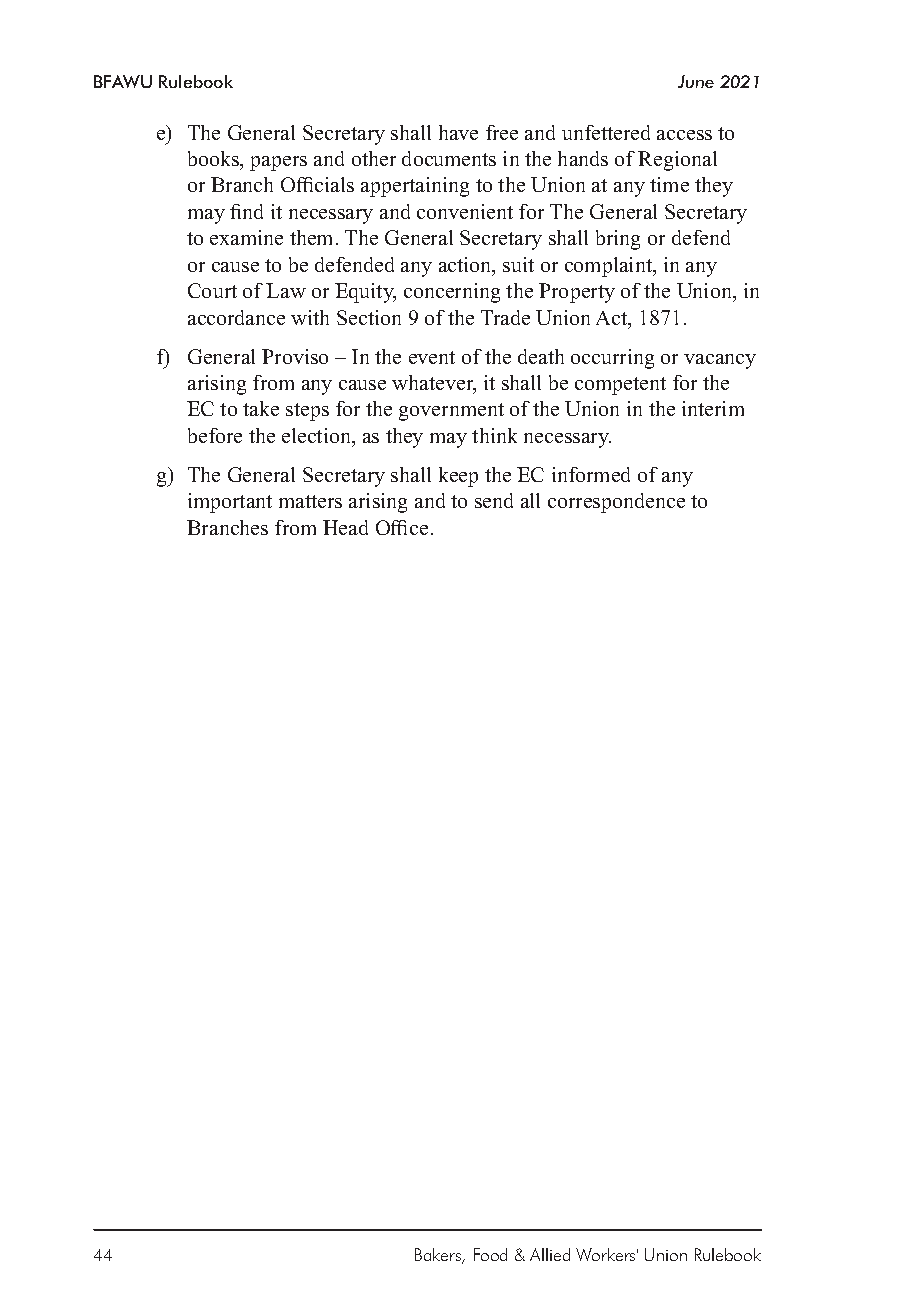  Describe the element at coordinates (230, 503) in the screenshot. I see `important` at that location.
